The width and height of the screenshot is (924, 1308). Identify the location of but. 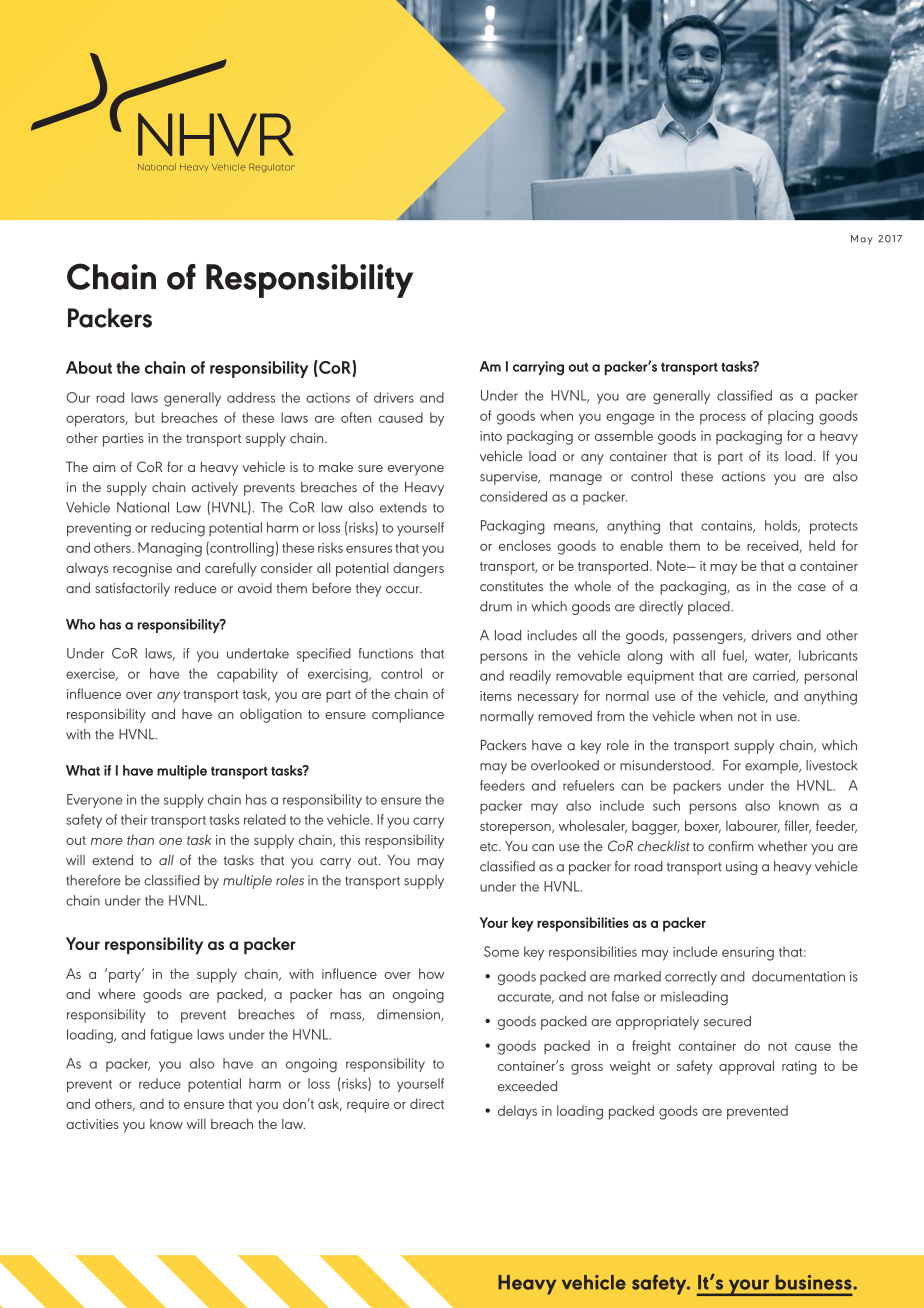
(145, 417).
